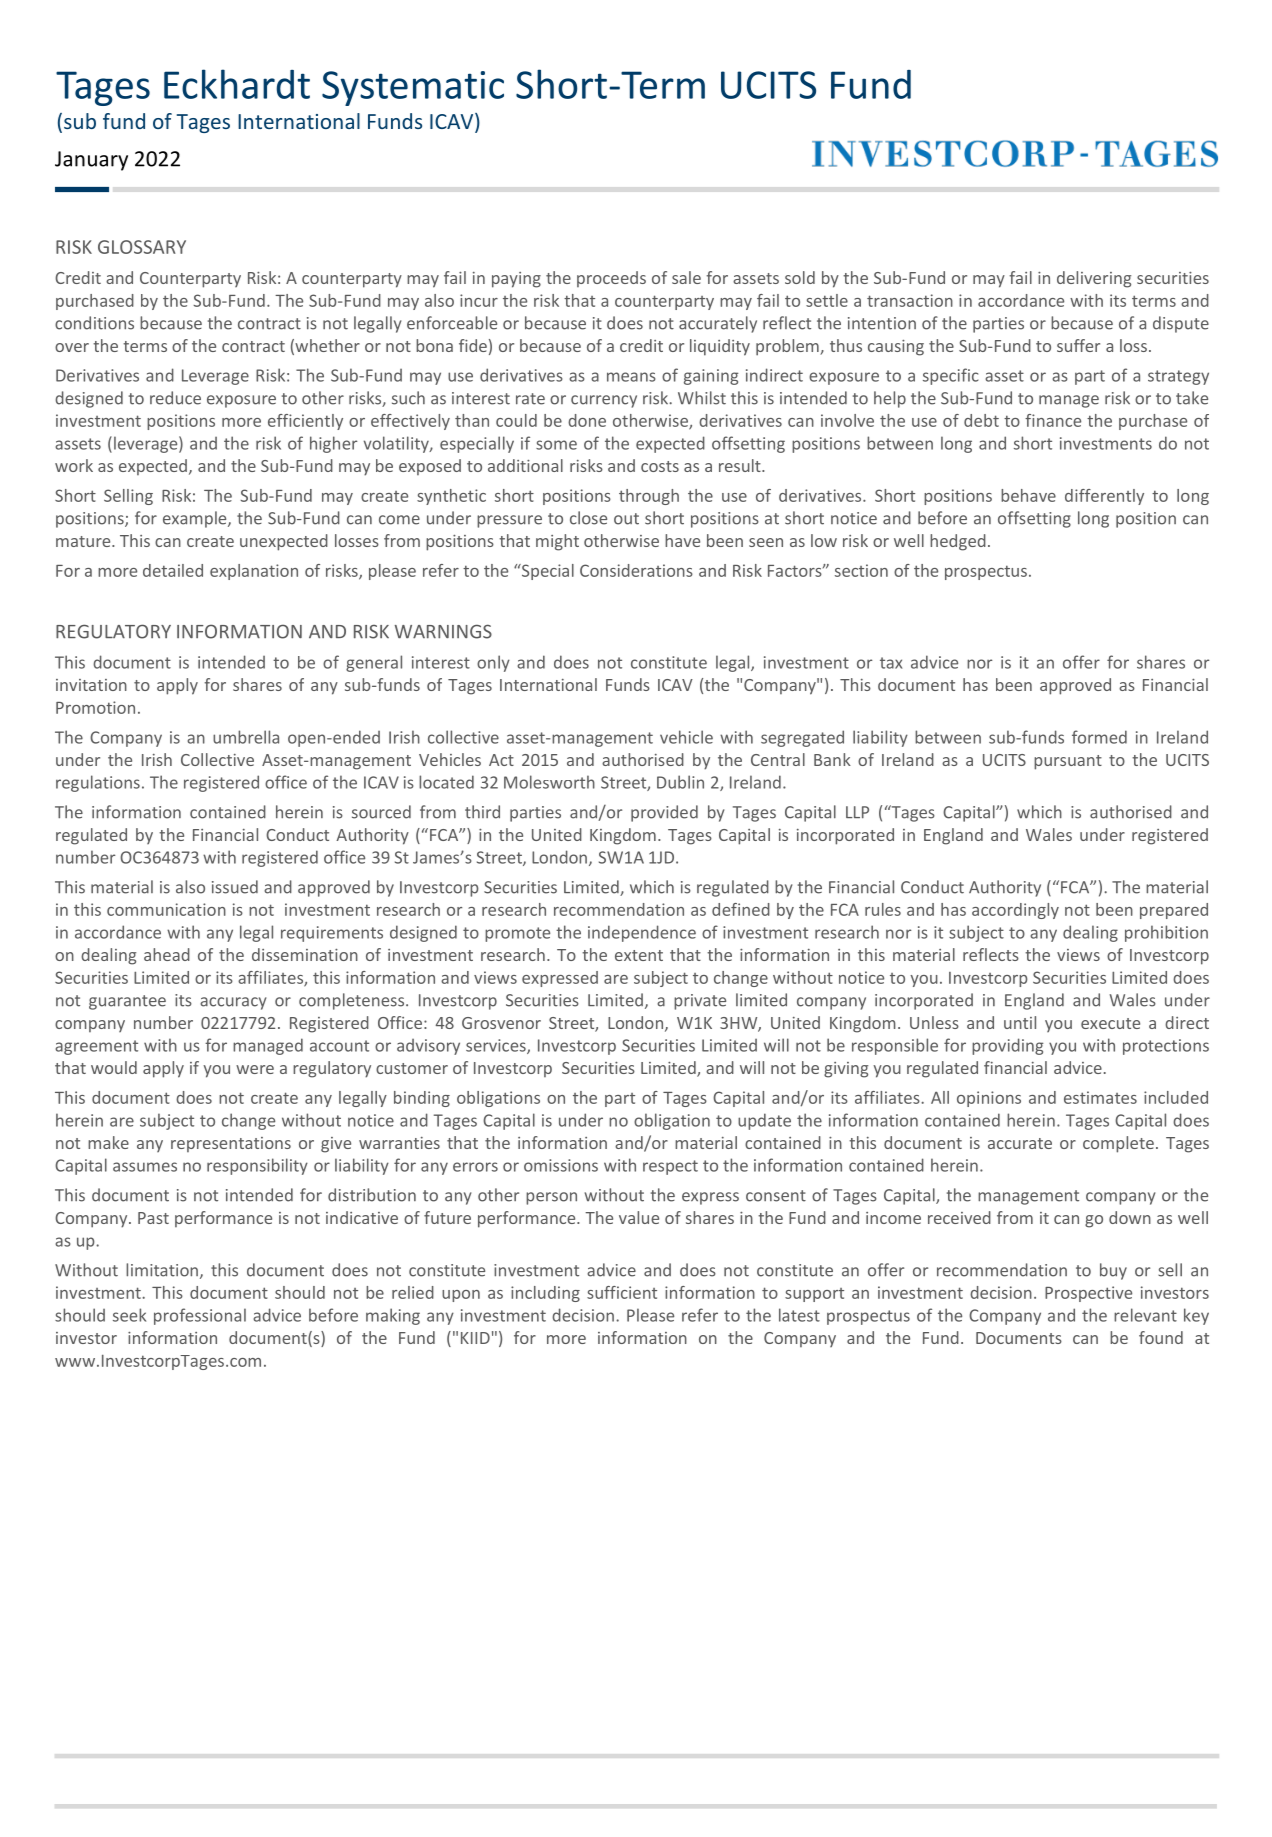 The height and width of the screenshot is (1837, 1272). Describe the element at coordinates (1053, 420) in the screenshot. I see `finance` at that location.
